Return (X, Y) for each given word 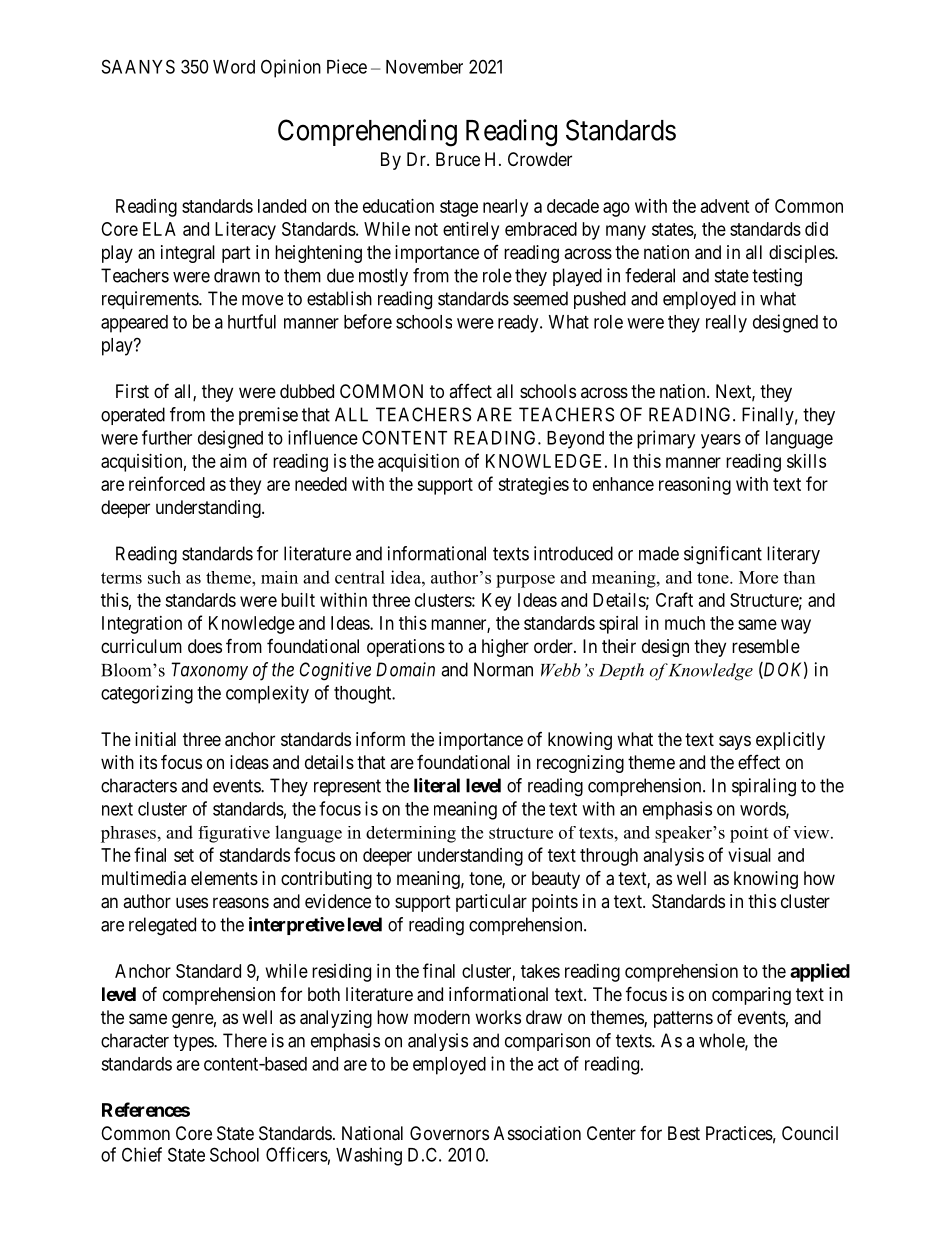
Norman (503, 669)
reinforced (167, 483)
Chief (142, 1154)
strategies (533, 486)
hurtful (252, 321)
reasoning (695, 486)
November (424, 67)
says (735, 742)
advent (725, 206)
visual (749, 855)
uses (192, 902)
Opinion (291, 68)
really (726, 324)
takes (540, 971)
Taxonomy (209, 671)
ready (519, 324)
